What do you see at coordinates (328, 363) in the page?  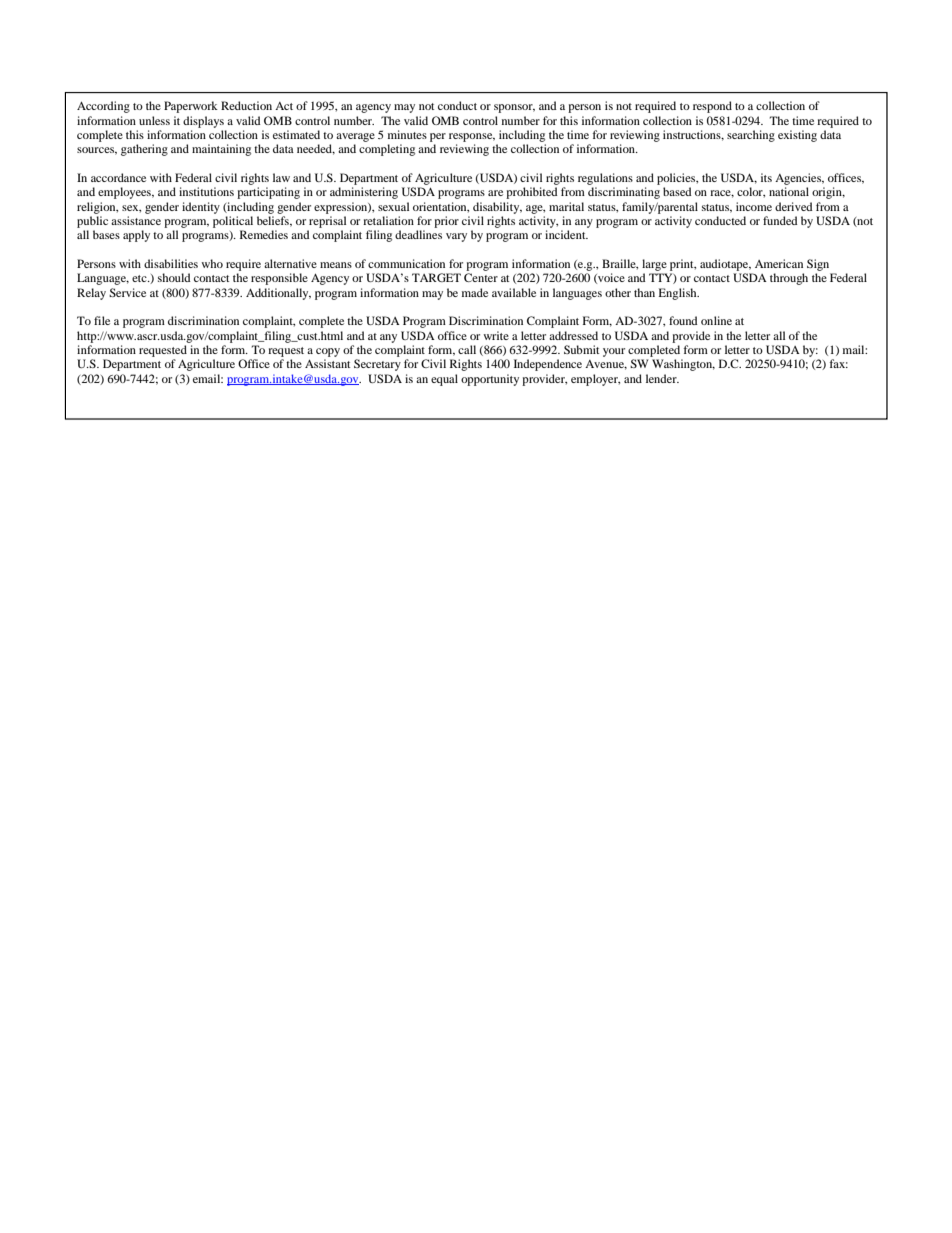 I see `Assistant` at bounding box center [328, 363].
